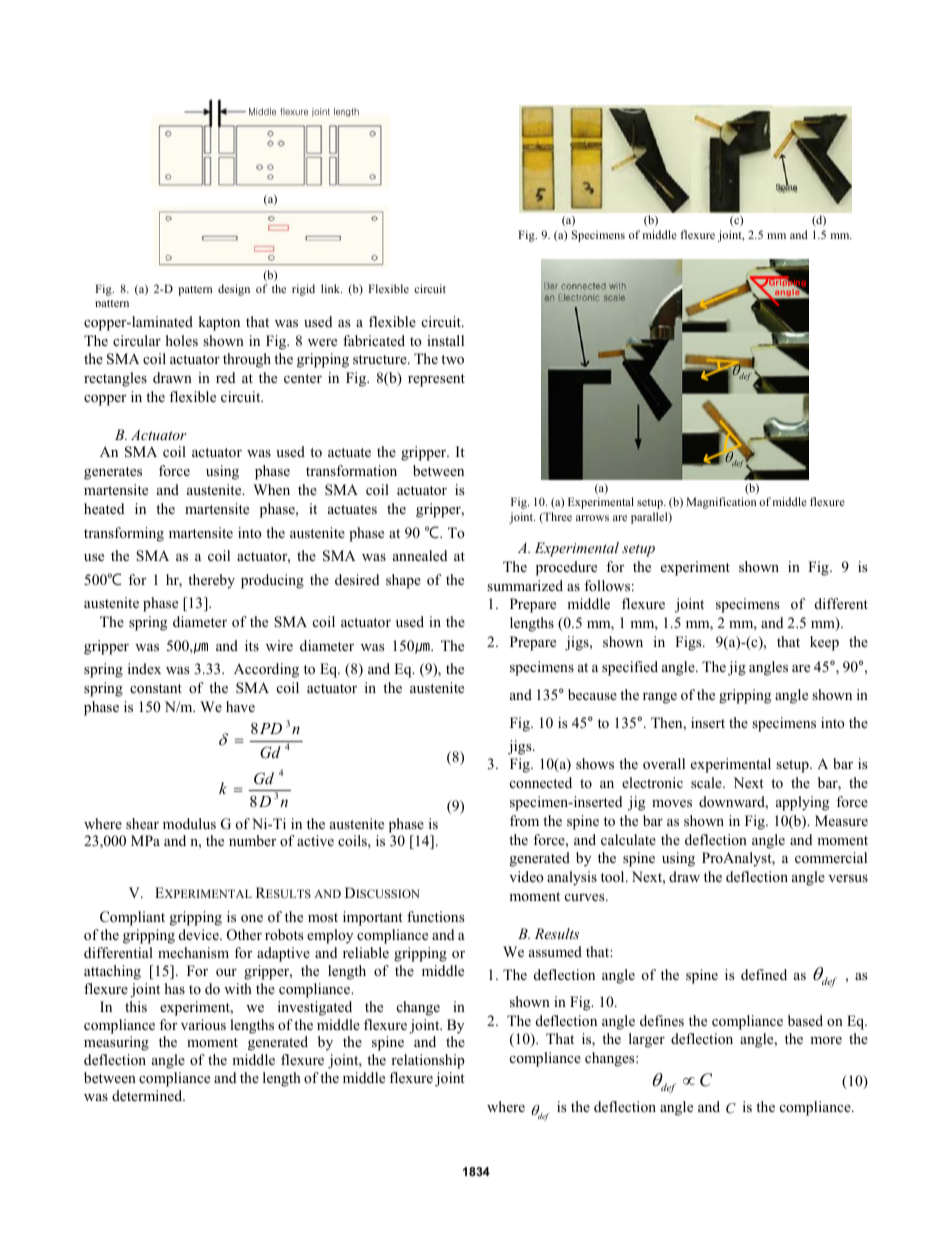 The height and width of the screenshot is (1233, 952). Describe the element at coordinates (156, 688) in the screenshot. I see `constant` at that location.
